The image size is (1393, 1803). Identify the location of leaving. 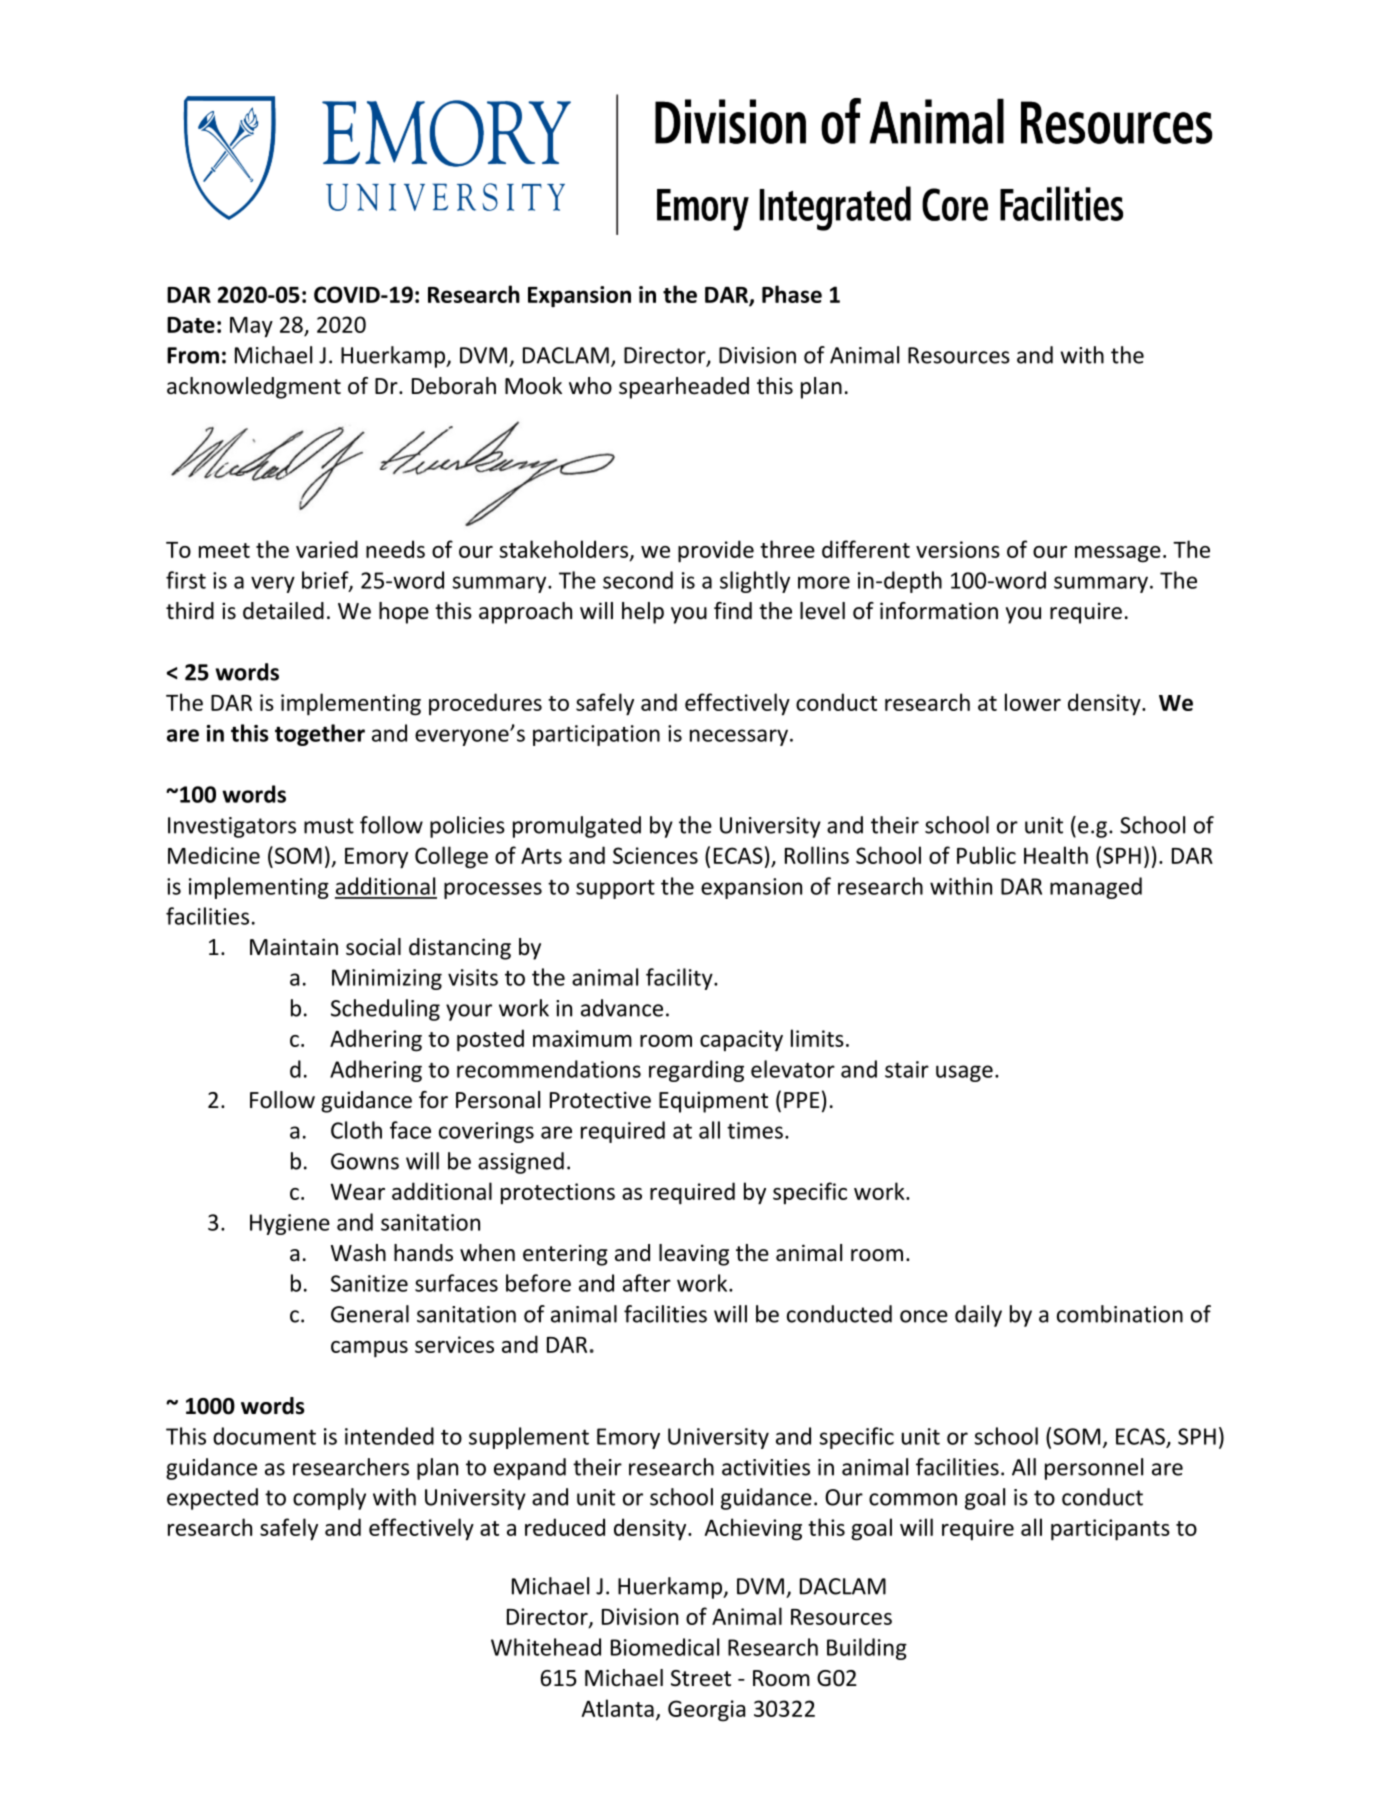
(694, 1255).
